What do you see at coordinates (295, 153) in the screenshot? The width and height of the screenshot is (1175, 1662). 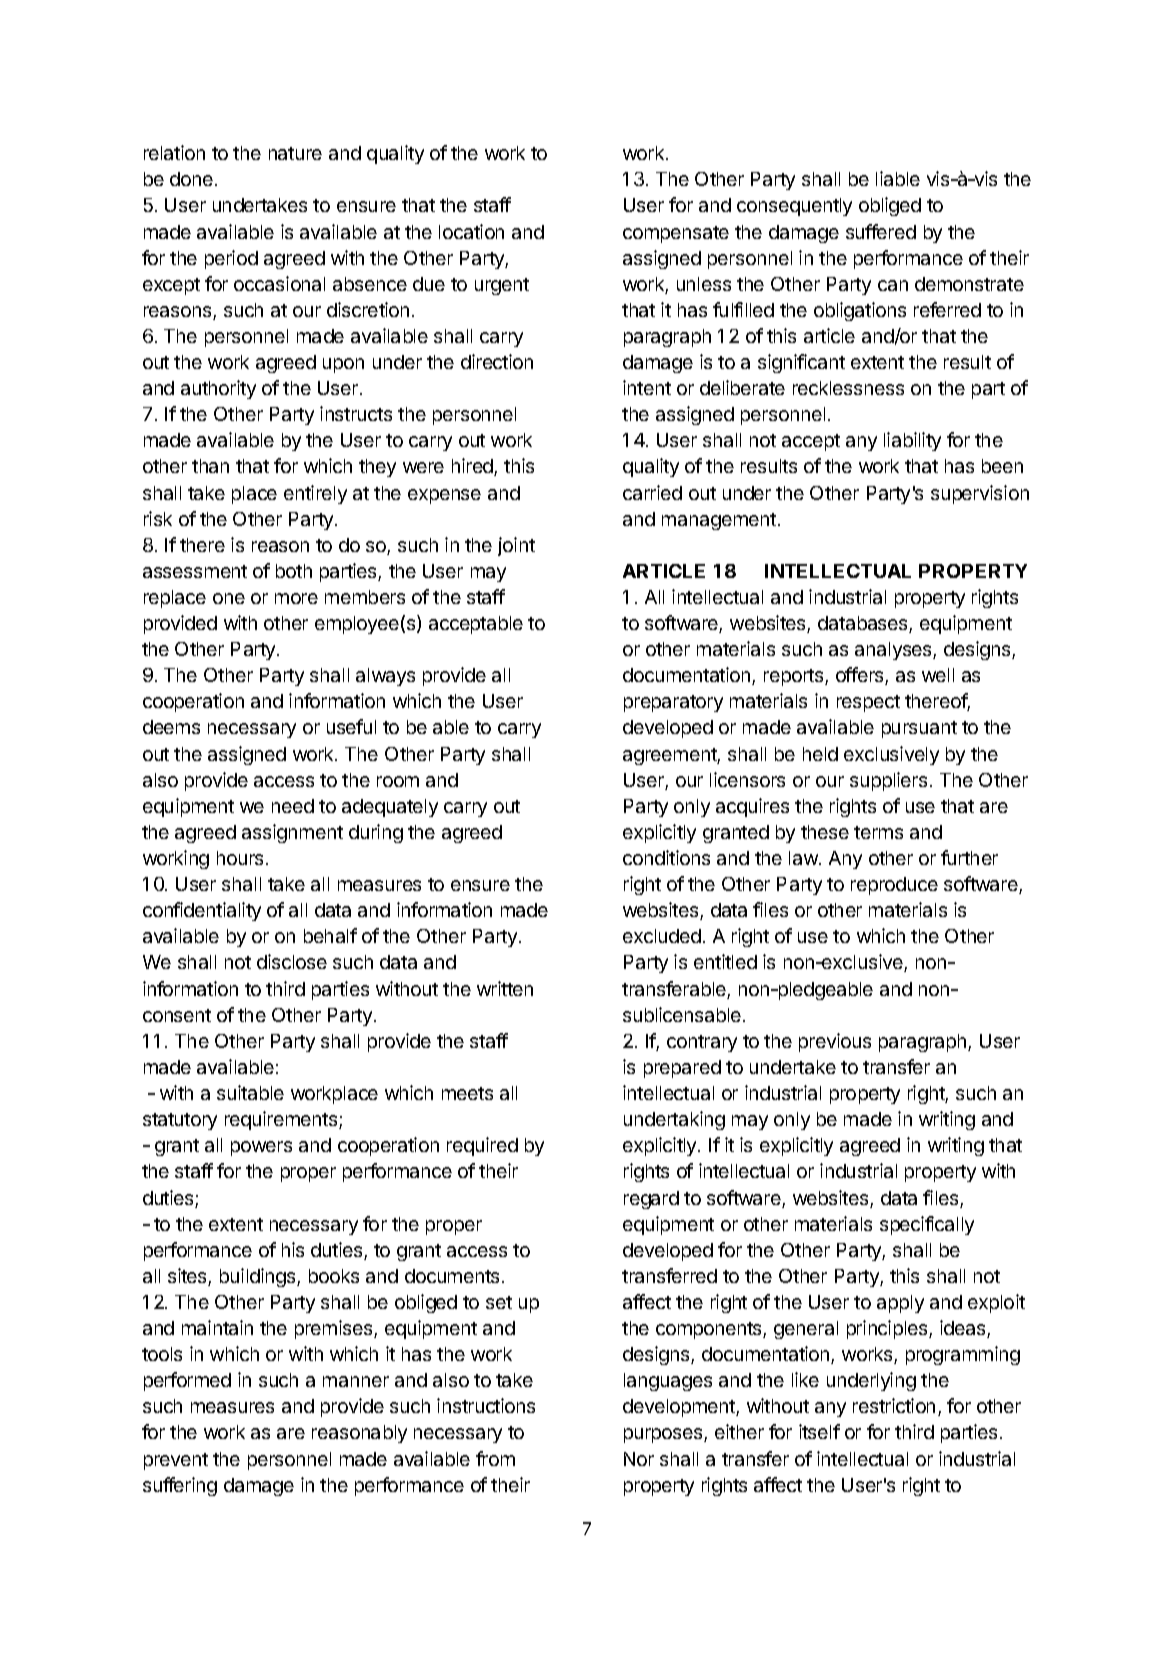 I see `nature` at bounding box center [295, 153].
